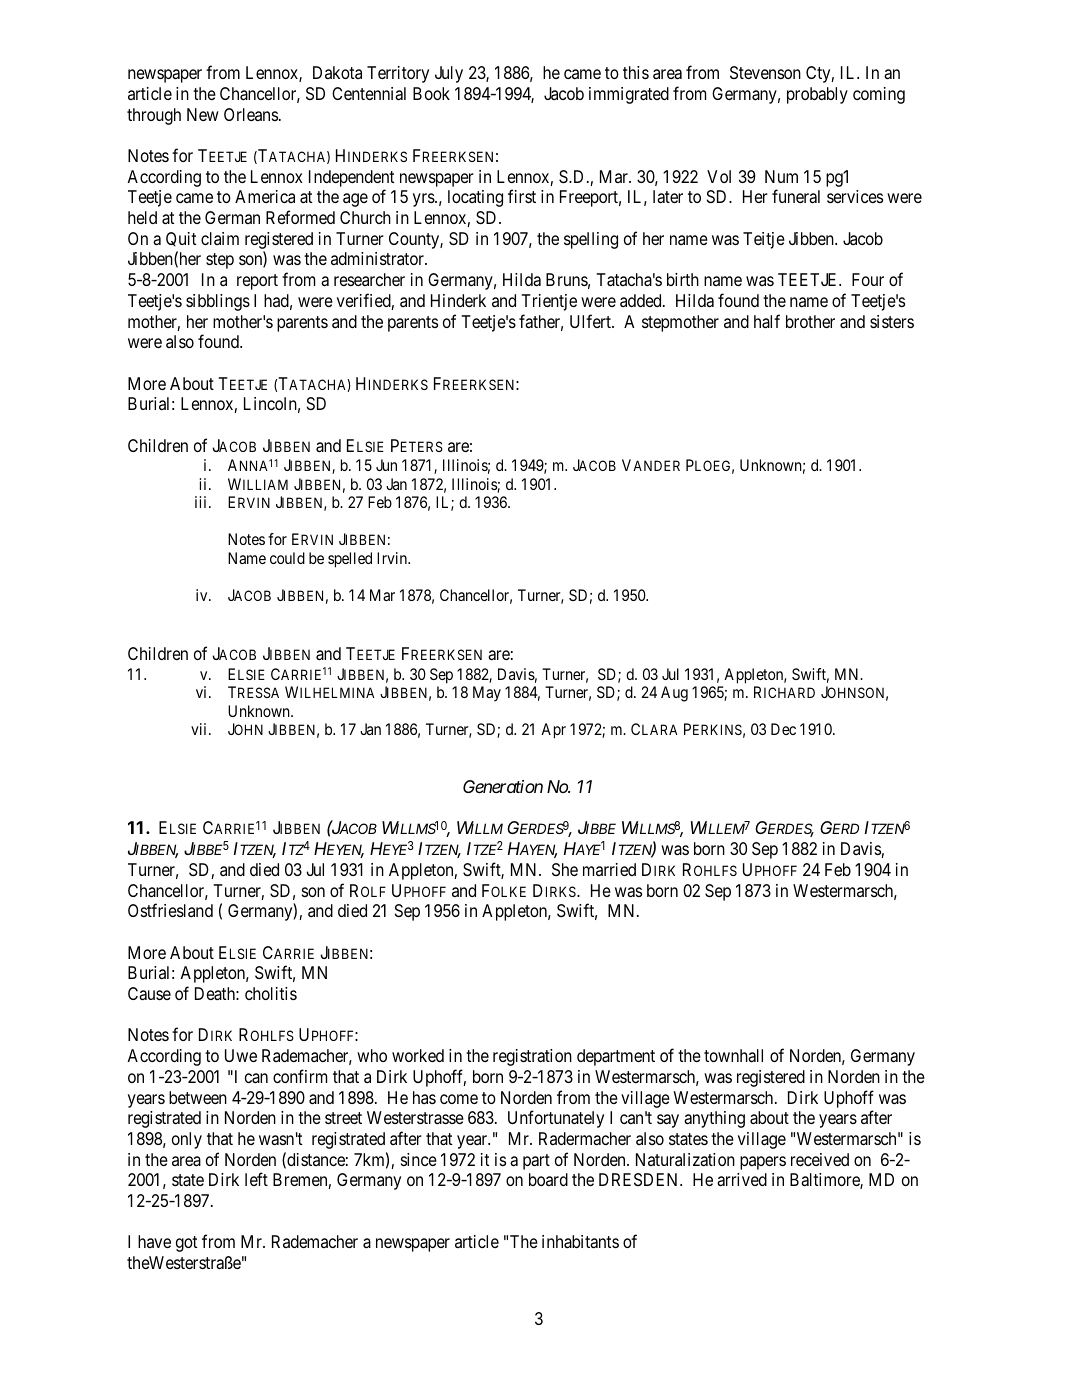 This page has height=1394, width=1077. What do you see at coordinates (817, 95) in the page?
I see `probably` at bounding box center [817, 95].
